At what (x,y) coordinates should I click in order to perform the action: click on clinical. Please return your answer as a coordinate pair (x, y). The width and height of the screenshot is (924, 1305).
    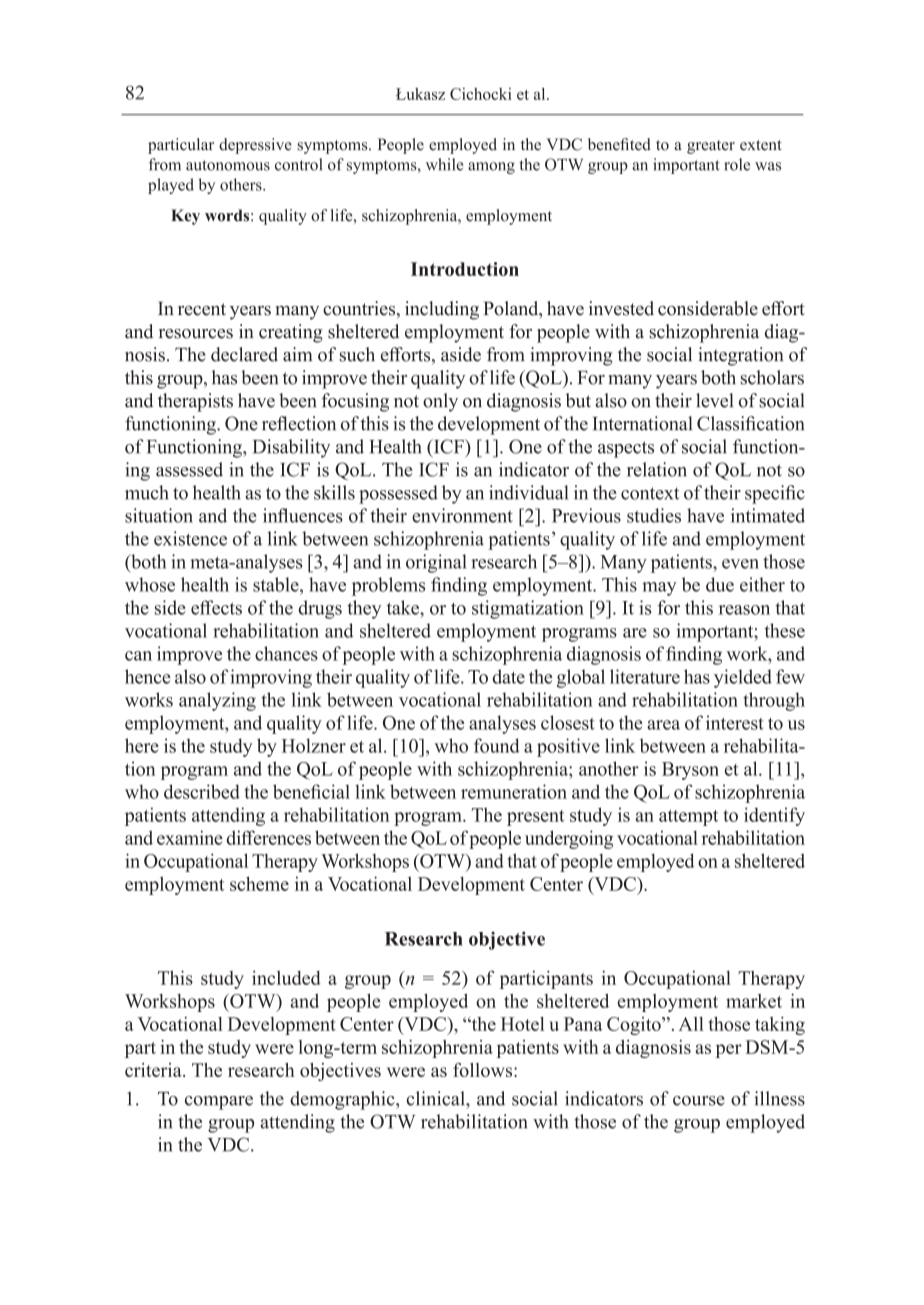
    Looking at the image, I should click on (437, 1098).
